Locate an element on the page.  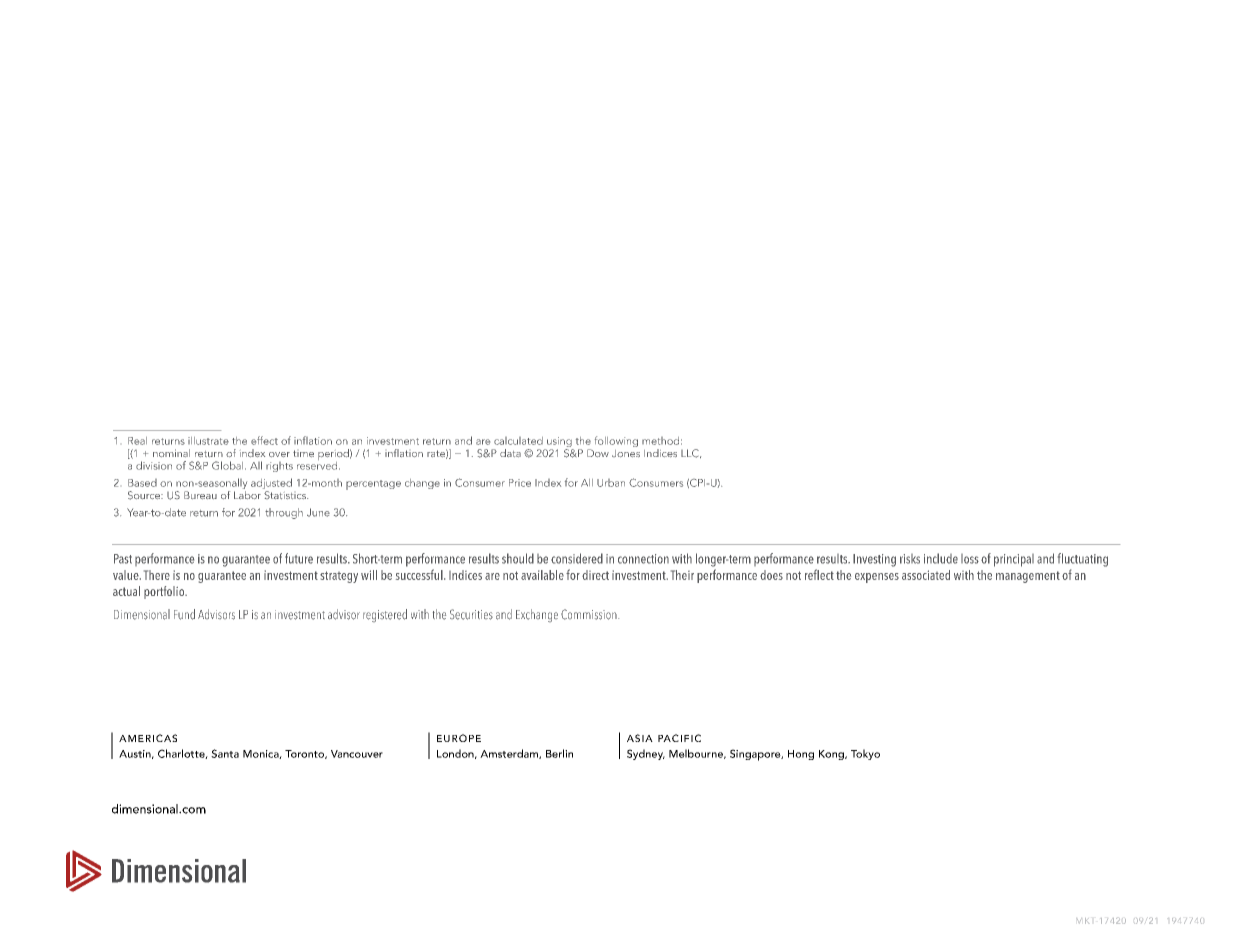
through is located at coordinates (284, 513).
